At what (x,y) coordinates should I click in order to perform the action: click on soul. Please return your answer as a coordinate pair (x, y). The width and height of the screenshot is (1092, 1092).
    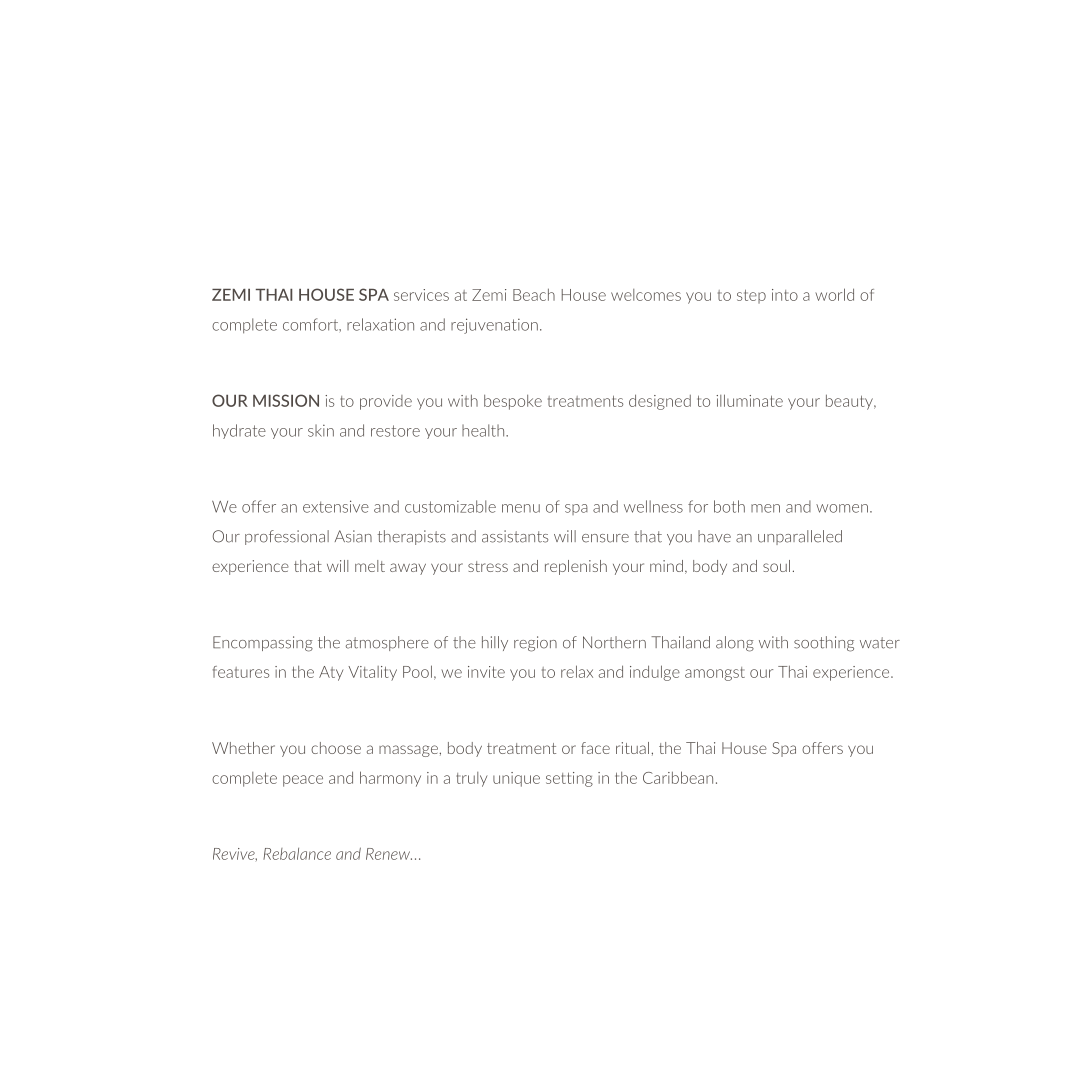
    Looking at the image, I should click on (776, 566).
